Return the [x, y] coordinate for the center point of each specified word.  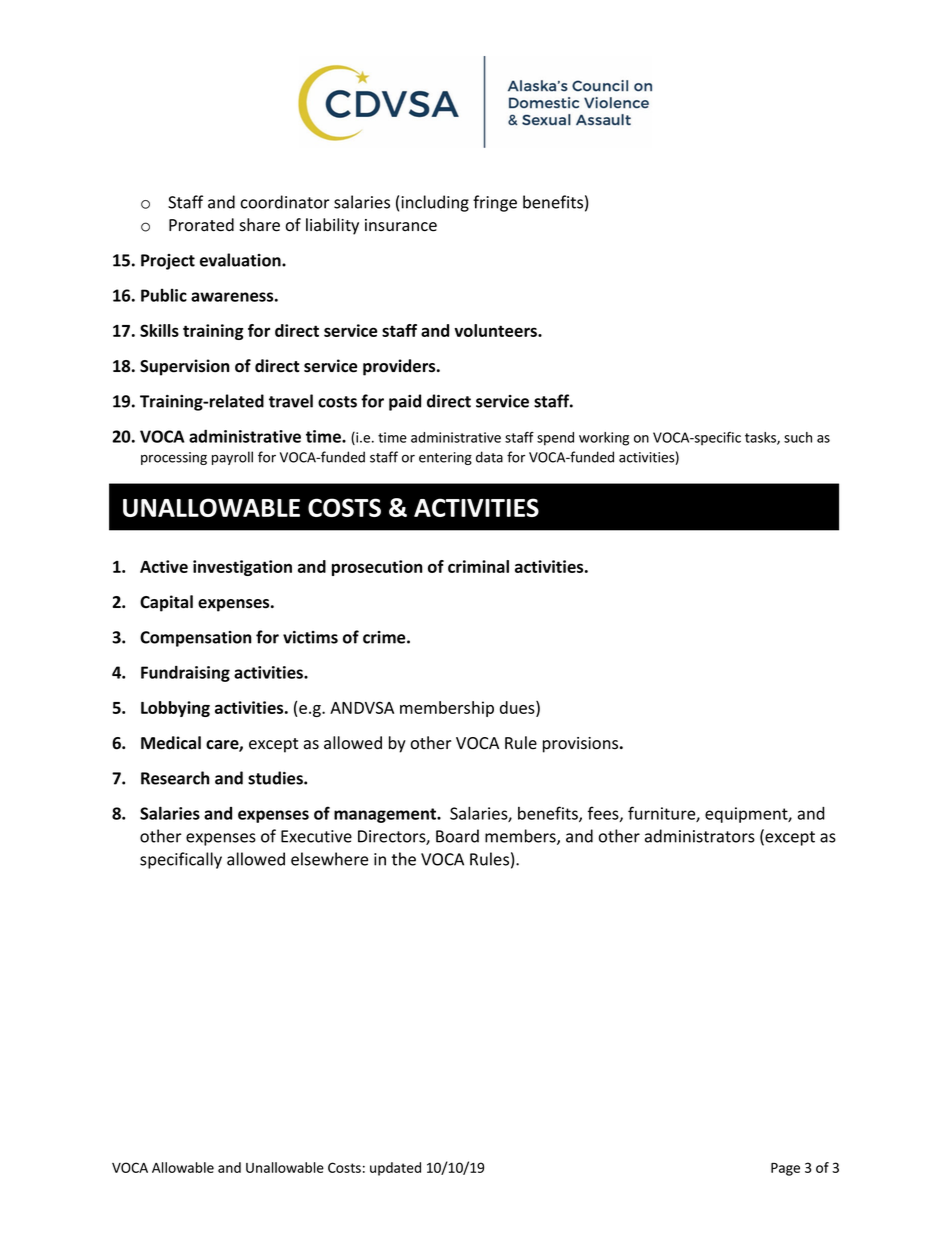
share [259, 225]
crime [385, 637]
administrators [700, 836]
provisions [582, 745]
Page [785, 1169]
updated [395, 1169]
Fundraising [185, 674]
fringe [495, 203]
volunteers [496, 330]
